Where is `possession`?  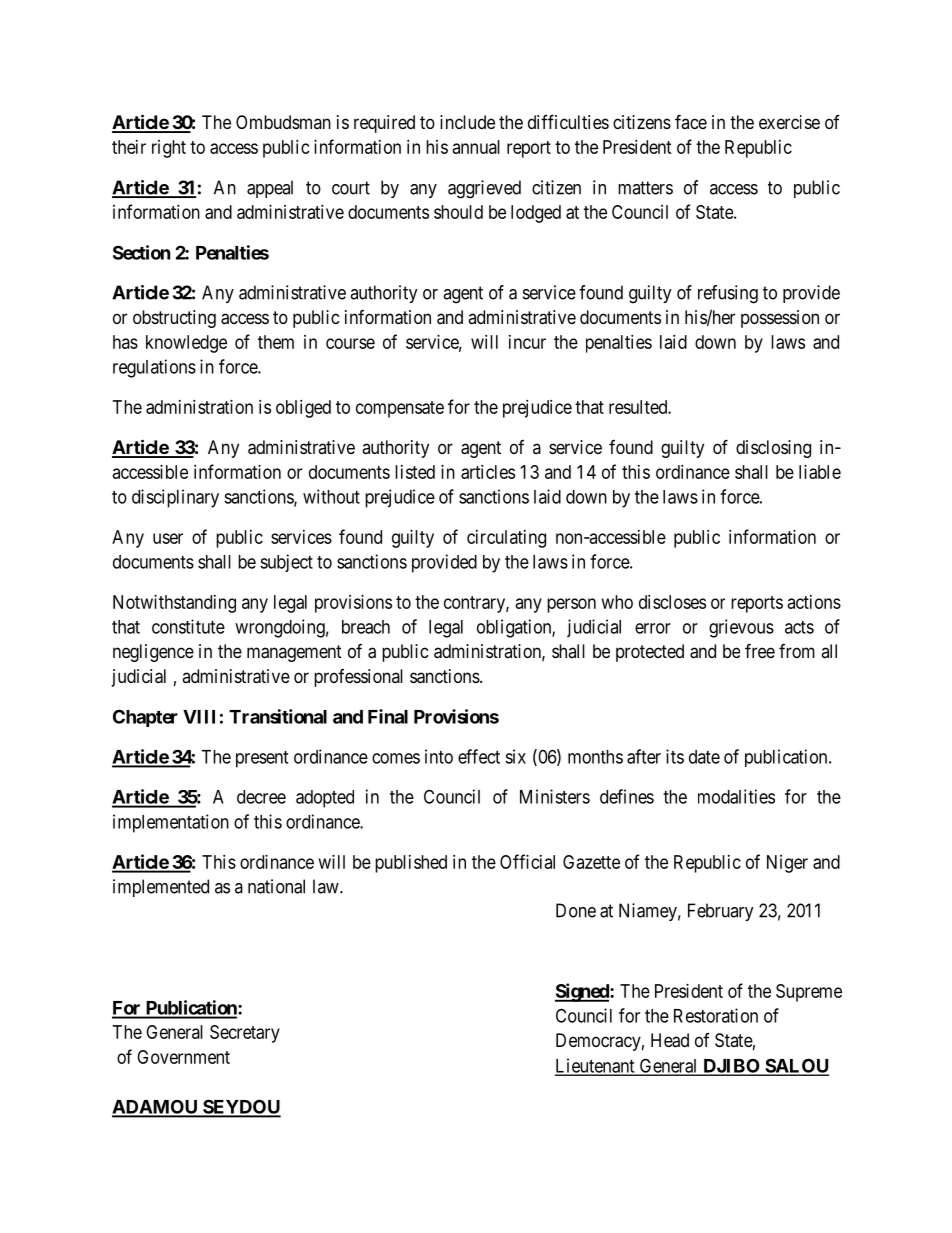 possession is located at coordinates (780, 319).
